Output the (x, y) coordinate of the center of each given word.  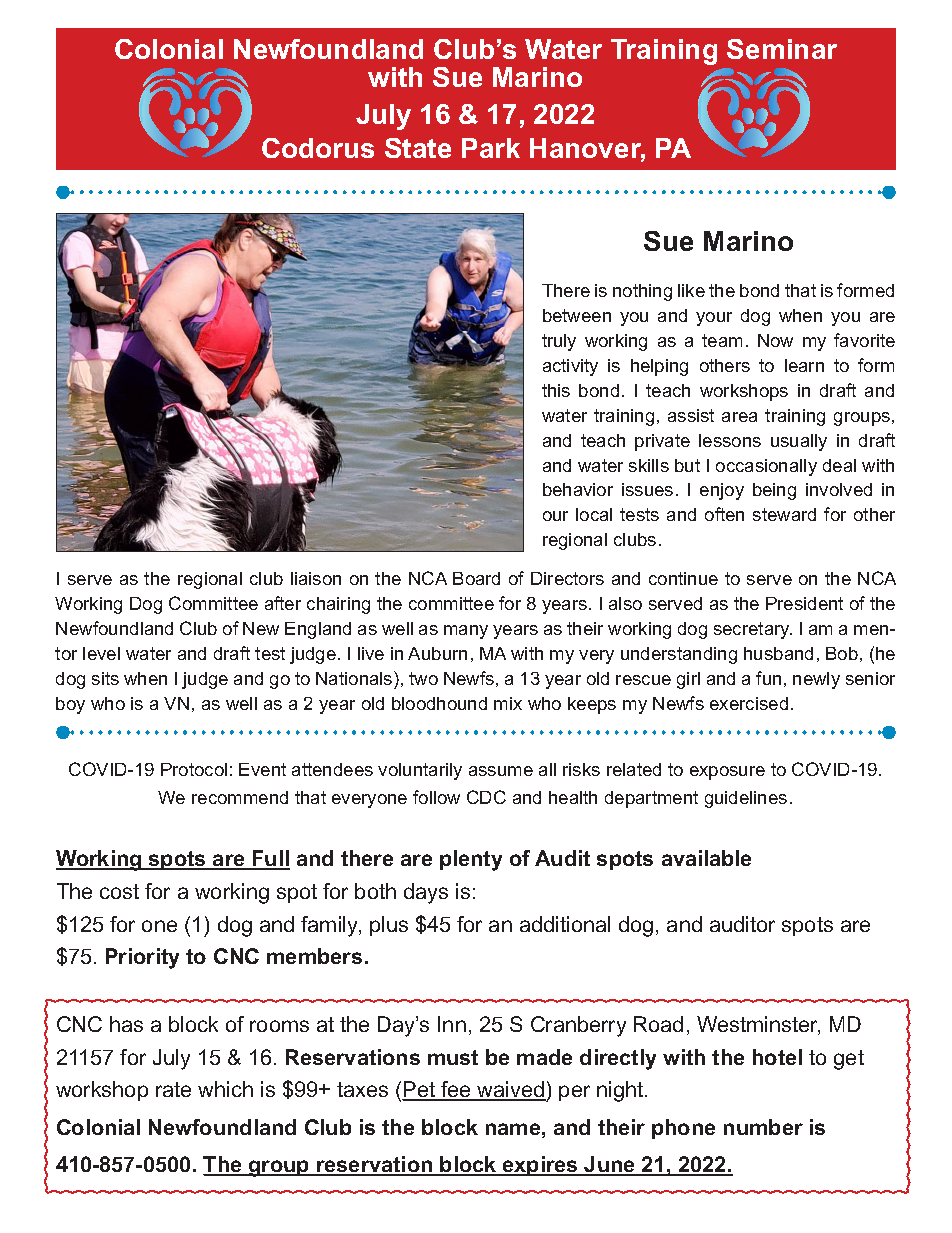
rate (173, 1089)
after (283, 603)
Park (491, 148)
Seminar (782, 49)
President (804, 603)
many (466, 632)
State (418, 148)
